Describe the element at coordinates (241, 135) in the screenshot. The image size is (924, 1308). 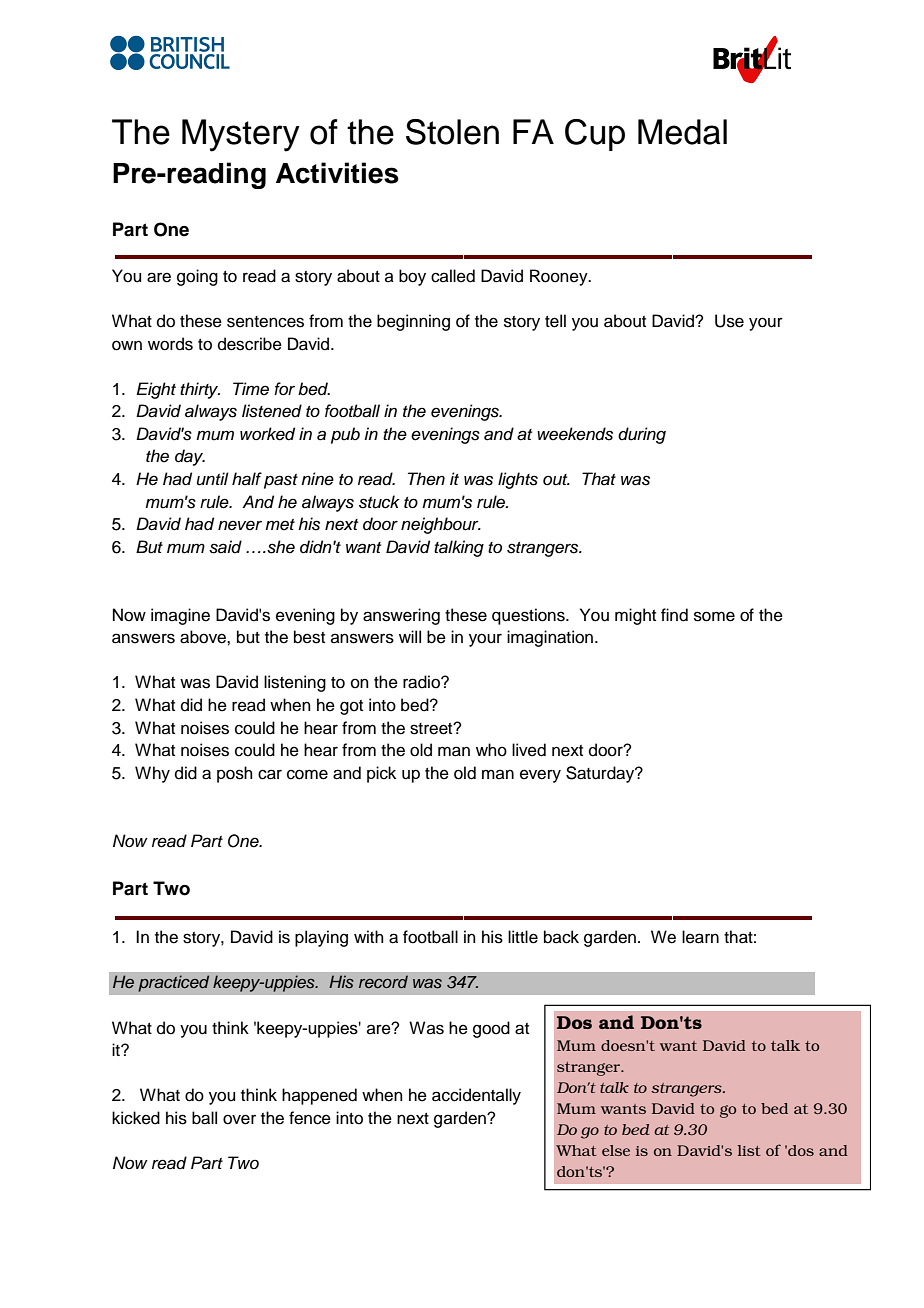
I see `Mystery` at that location.
